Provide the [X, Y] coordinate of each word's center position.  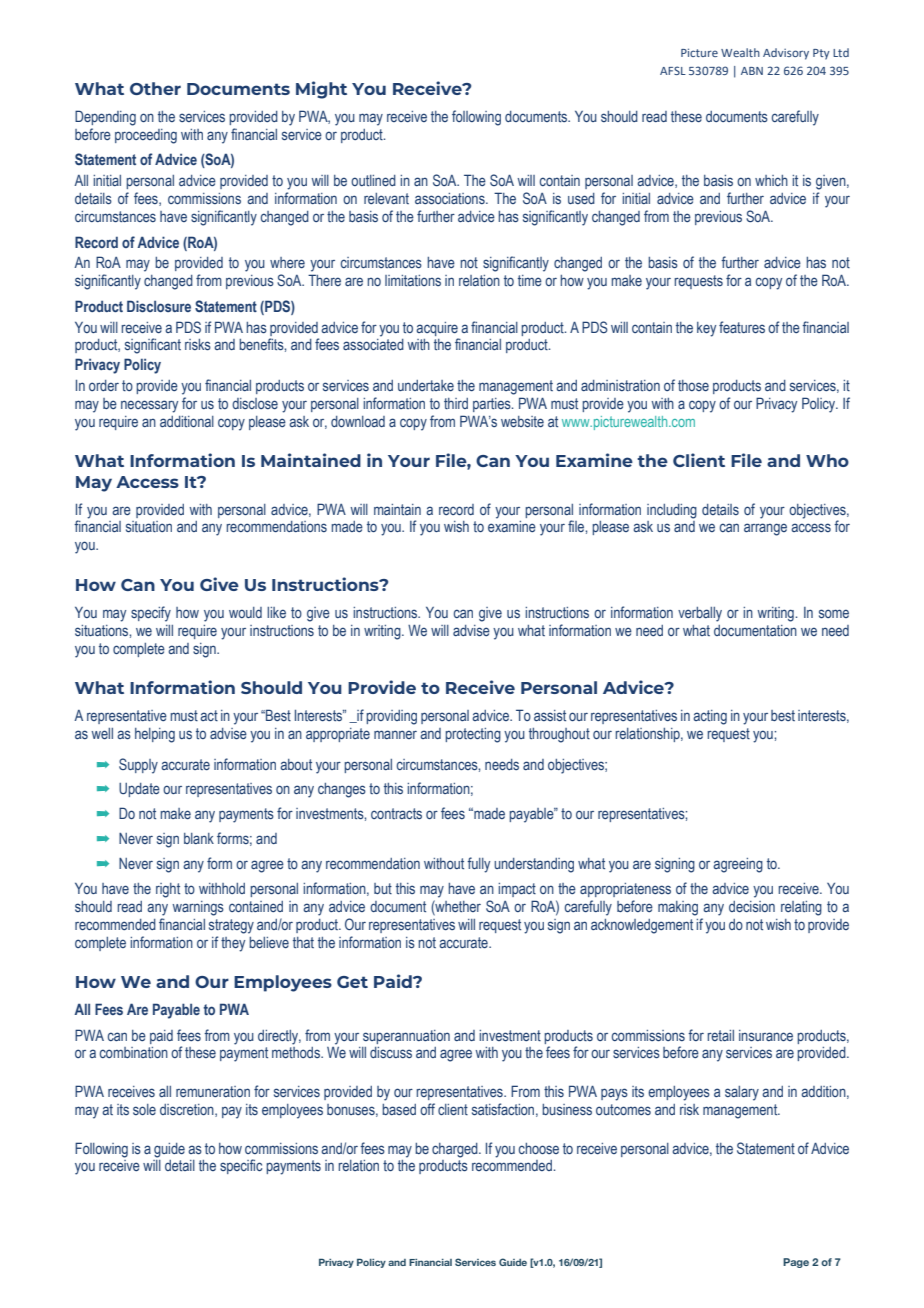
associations [451, 198]
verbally [700, 614]
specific [241, 1166]
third [456, 403]
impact [517, 890]
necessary [149, 406]
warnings [198, 908]
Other [155, 88]
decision [752, 906]
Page [796, 1263]
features [742, 327]
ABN [752, 71]
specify [151, 614]
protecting [473, 735]
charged [456, 1150]
